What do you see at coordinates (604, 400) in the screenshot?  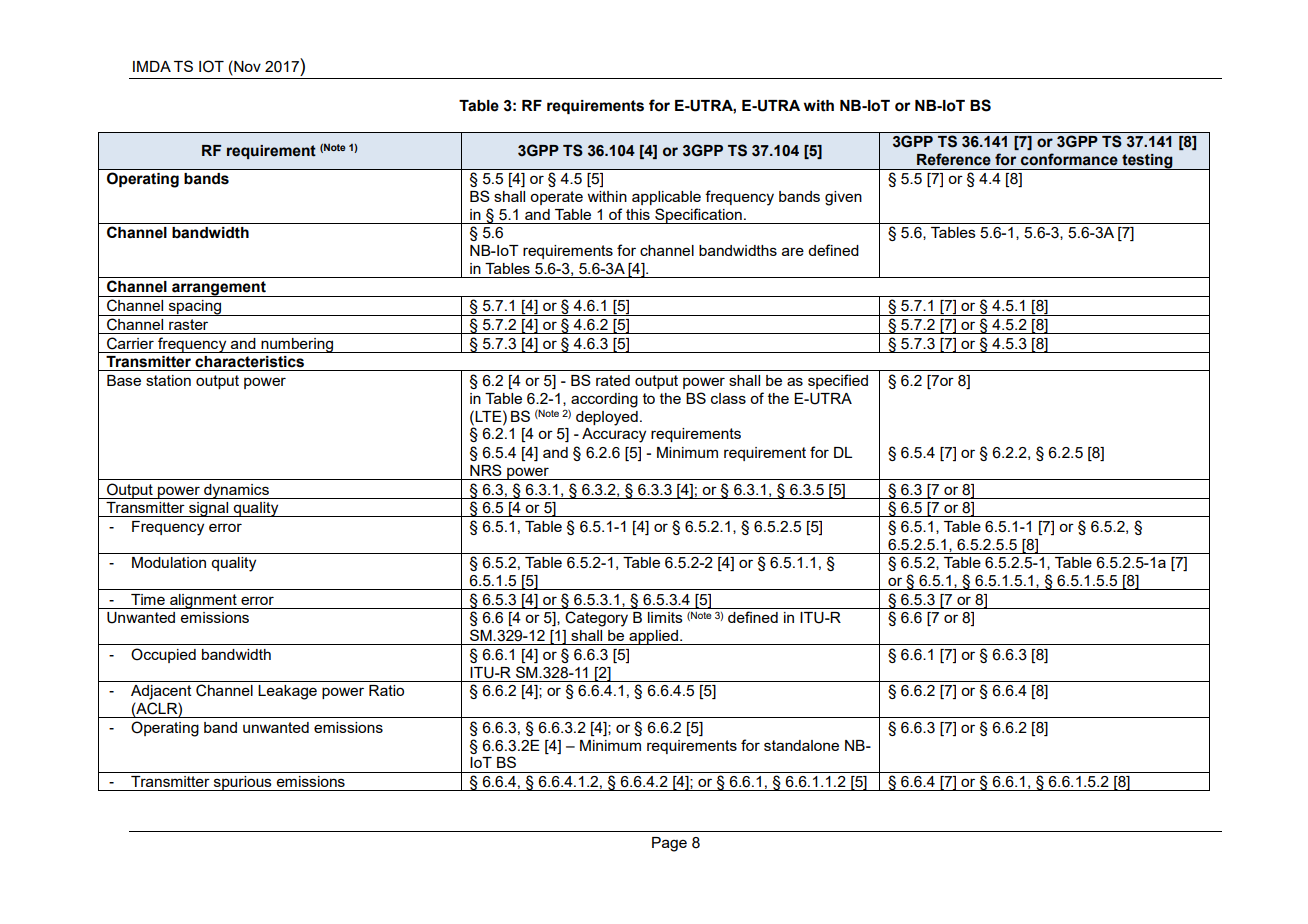 I see `according` at bounding box center [604, 400].
